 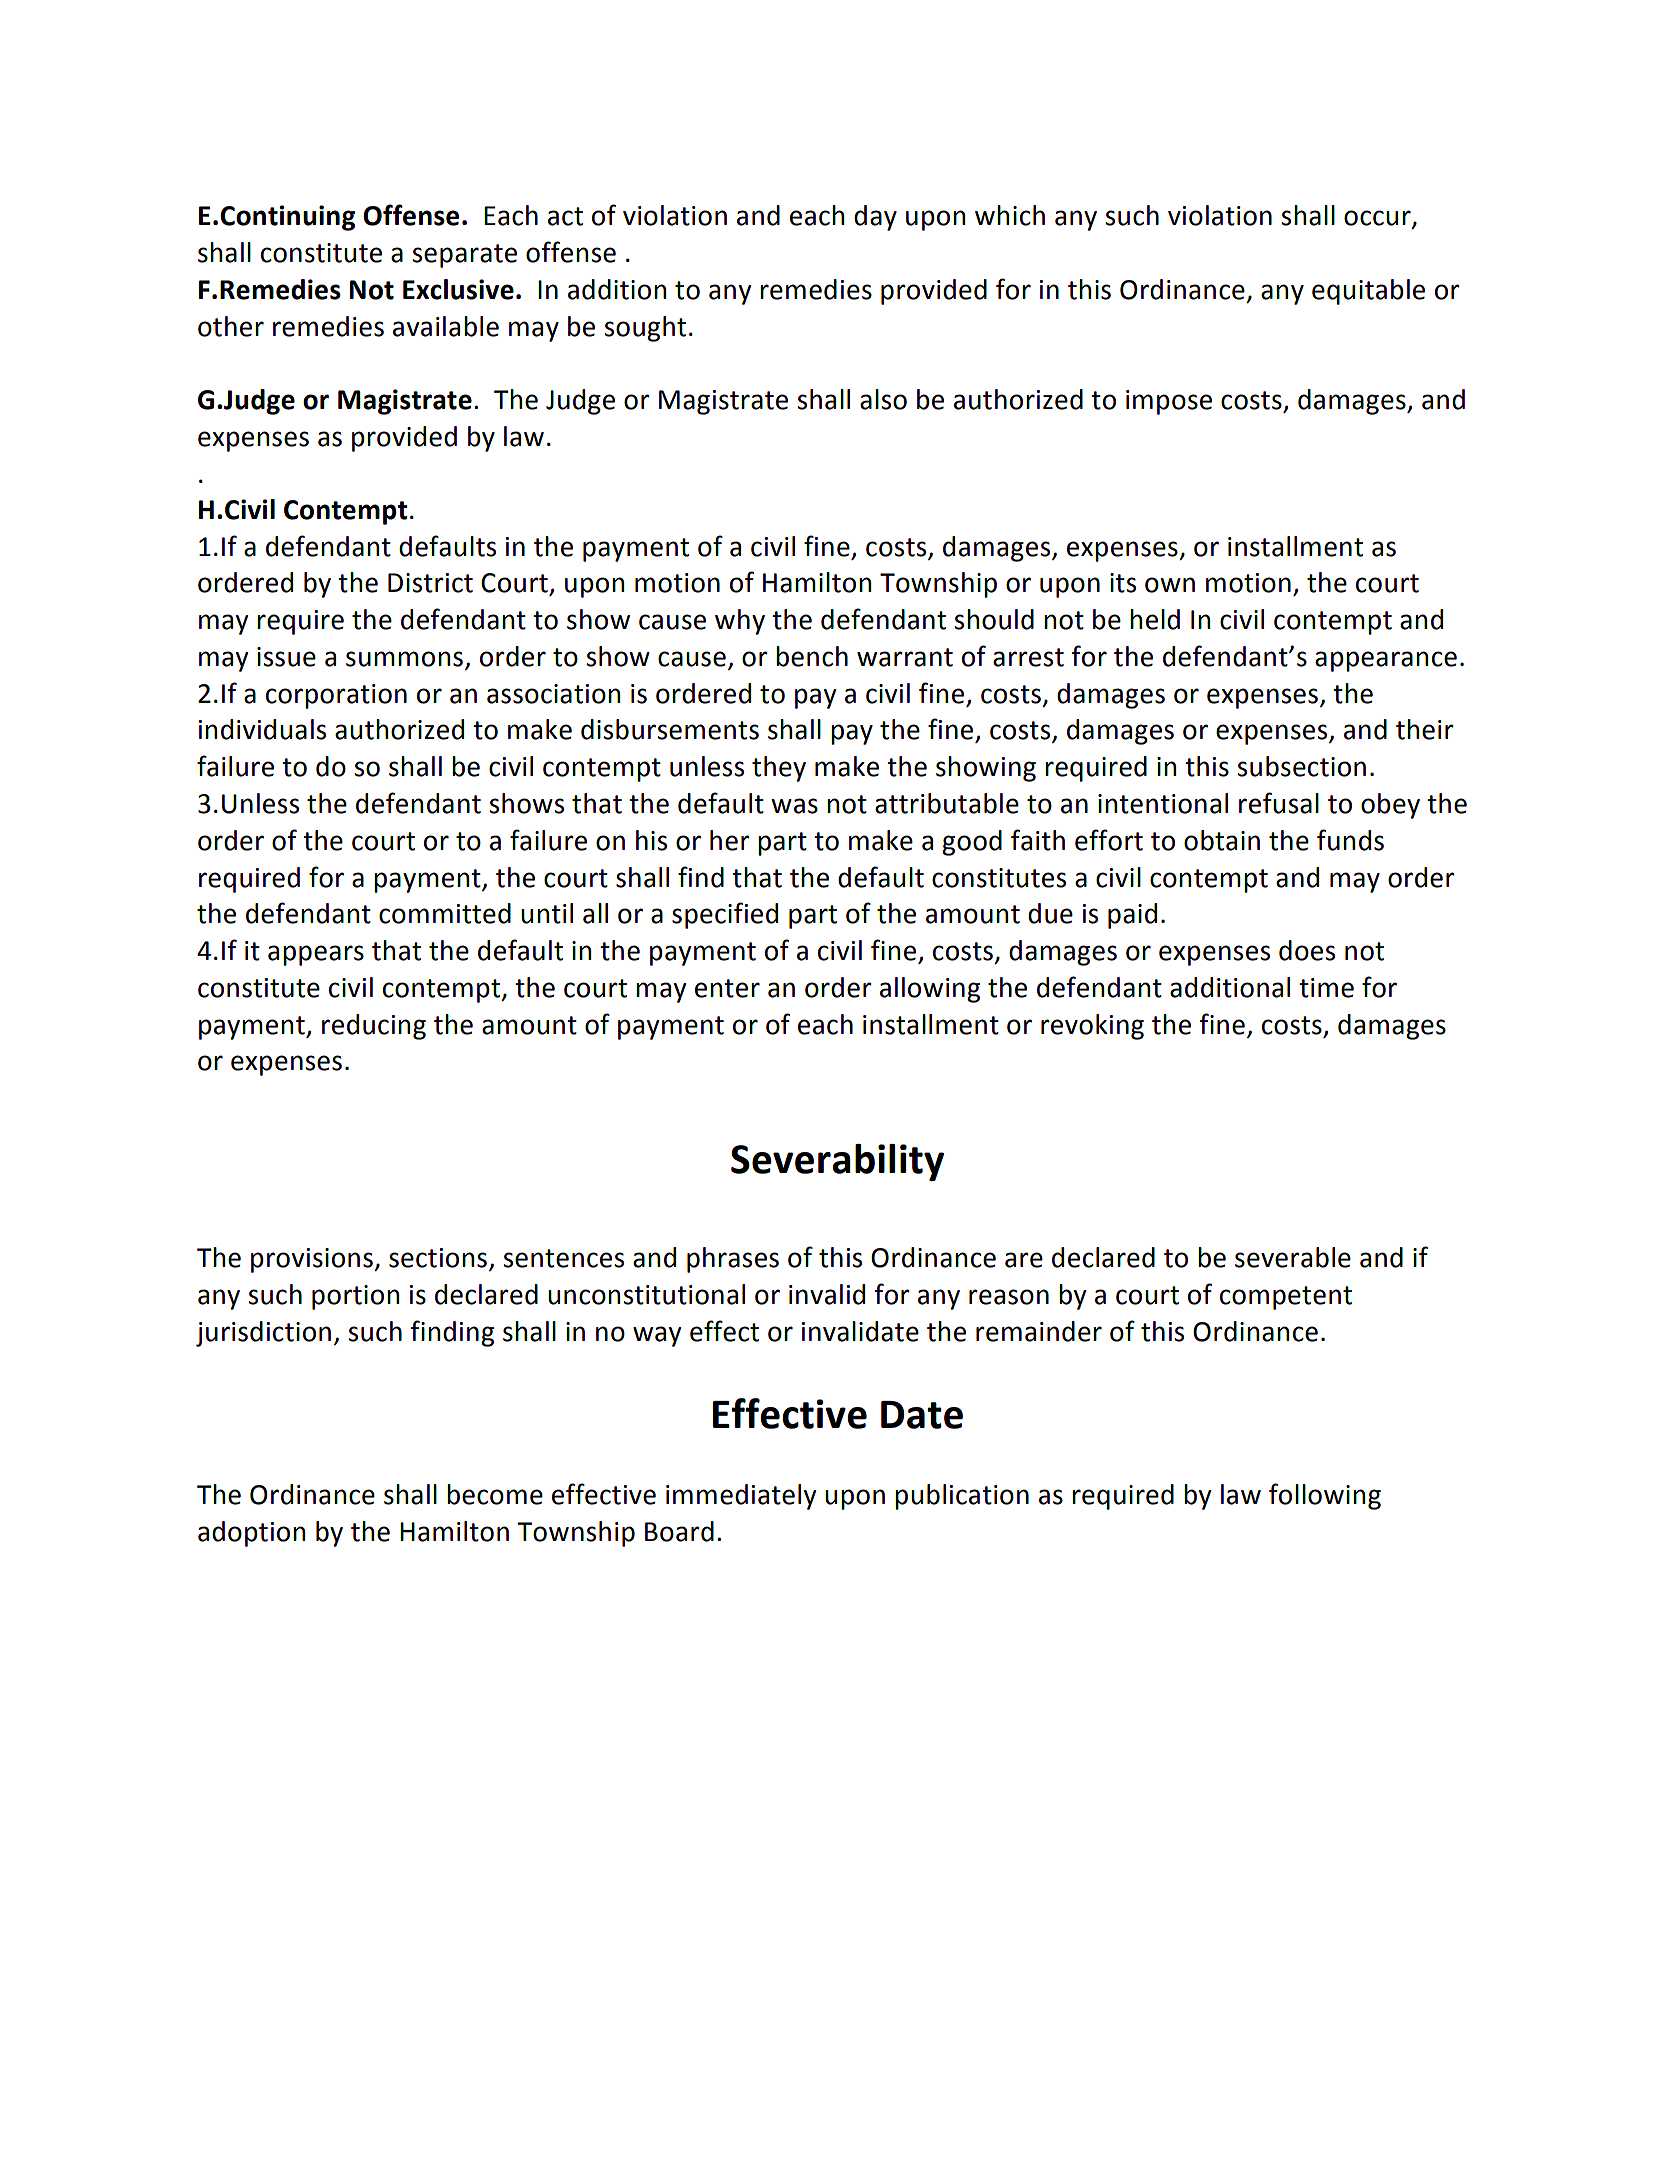 I want to click on day, so click(x=875, y=218).
